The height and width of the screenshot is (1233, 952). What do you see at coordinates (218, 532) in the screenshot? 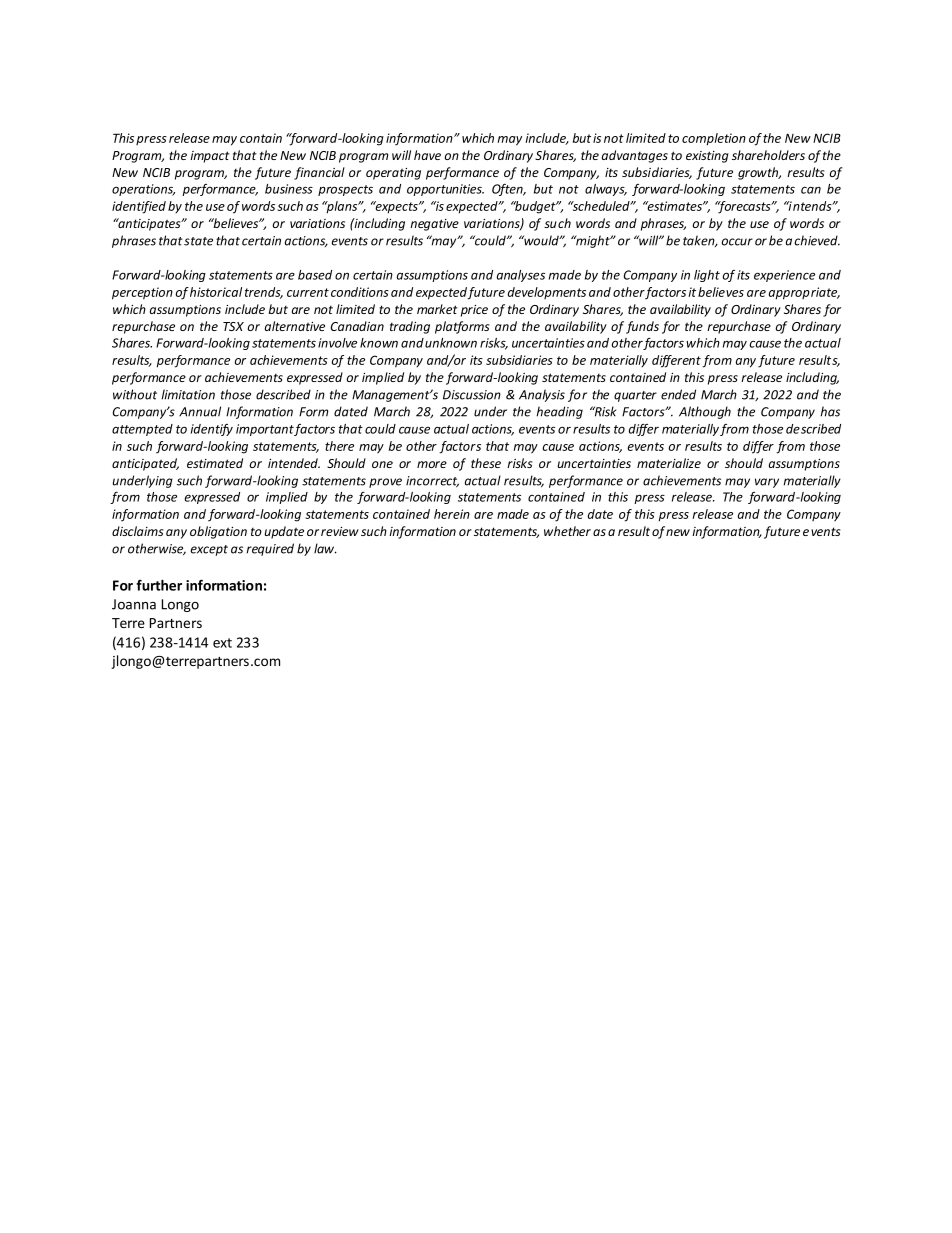
I see `obligation` at bounding box center [218, 532].
